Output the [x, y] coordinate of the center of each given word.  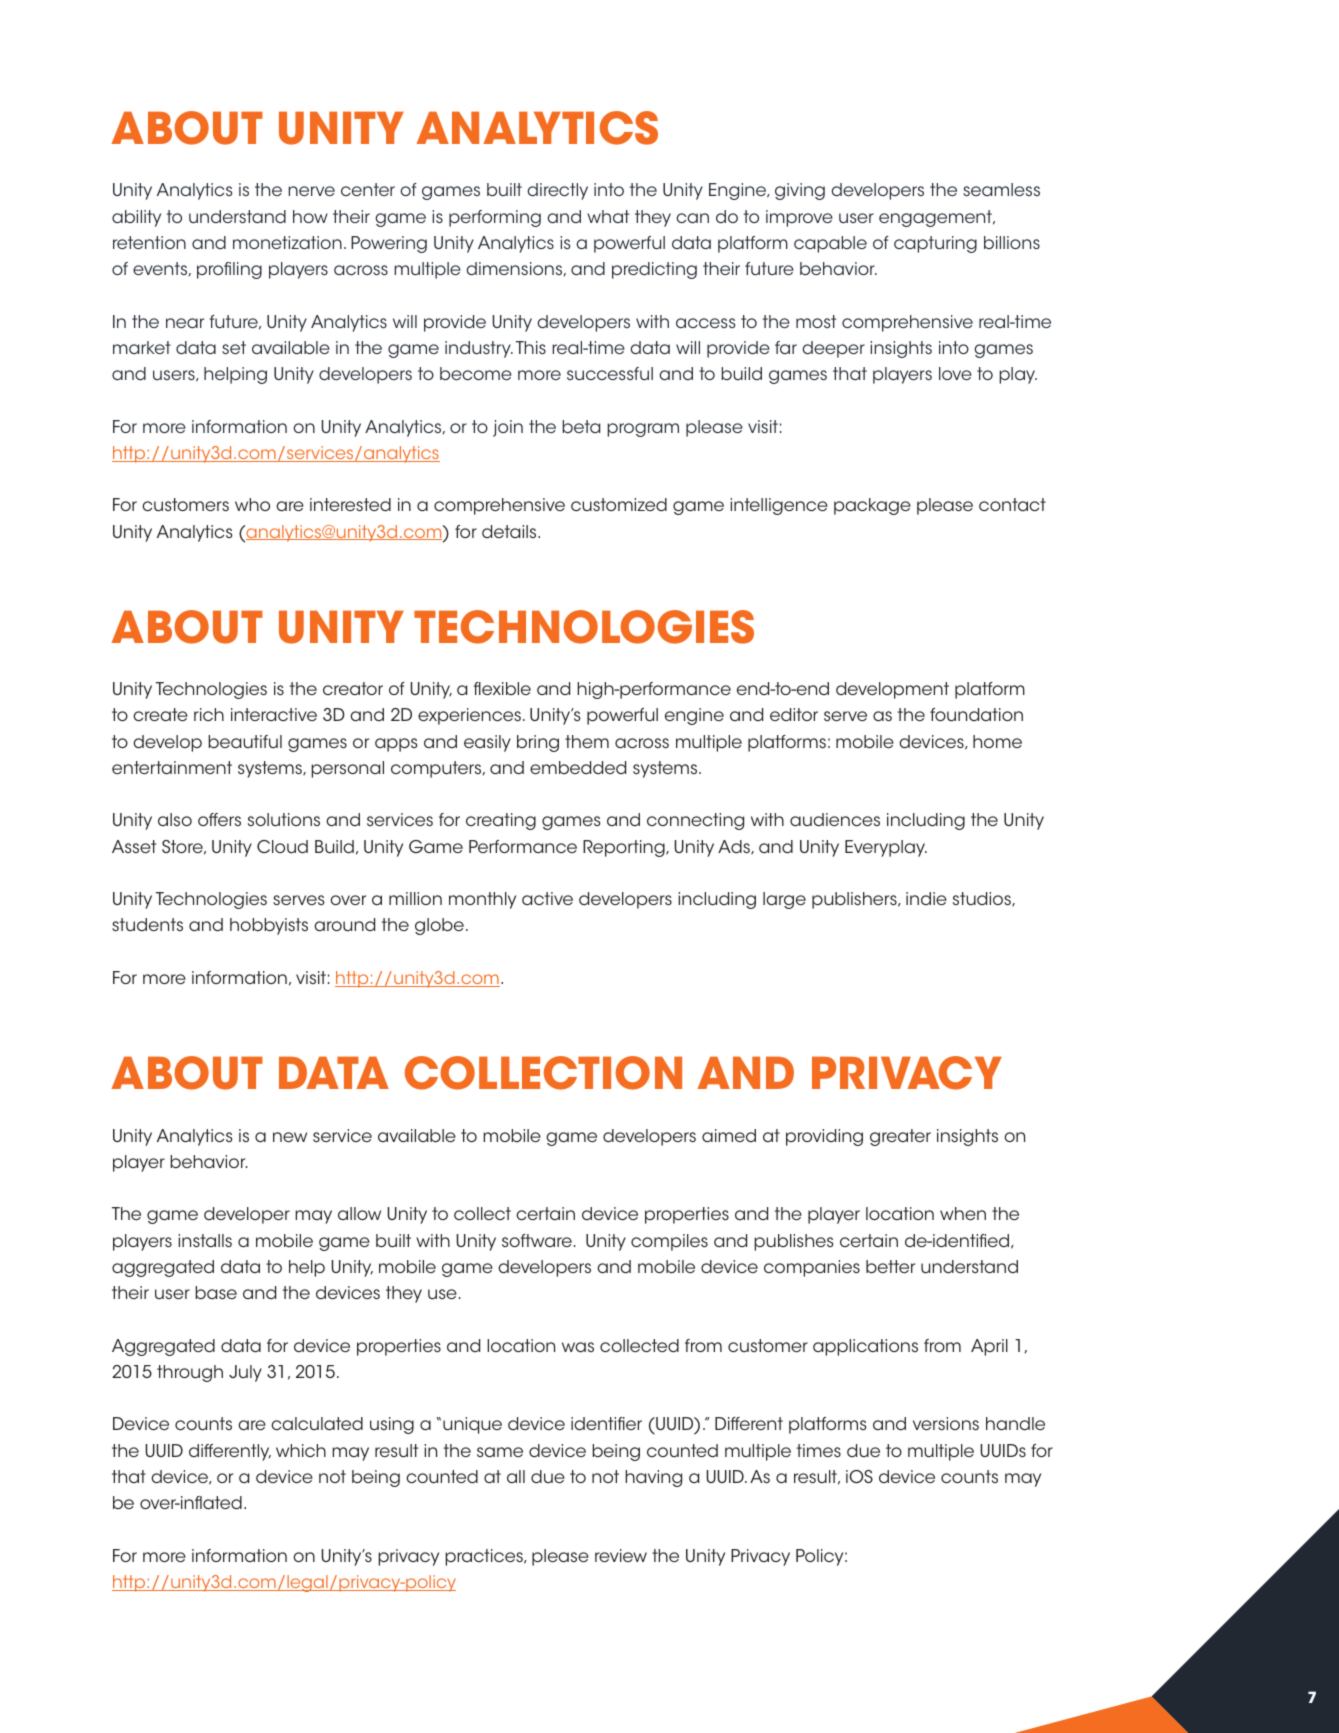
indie [926, 899]
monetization [287, 243]
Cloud [282, 847]
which [301, 1450]
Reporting [625, 848]
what [608, 216]
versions [946, 1424]
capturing [935, 244]
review [621, 1556]
